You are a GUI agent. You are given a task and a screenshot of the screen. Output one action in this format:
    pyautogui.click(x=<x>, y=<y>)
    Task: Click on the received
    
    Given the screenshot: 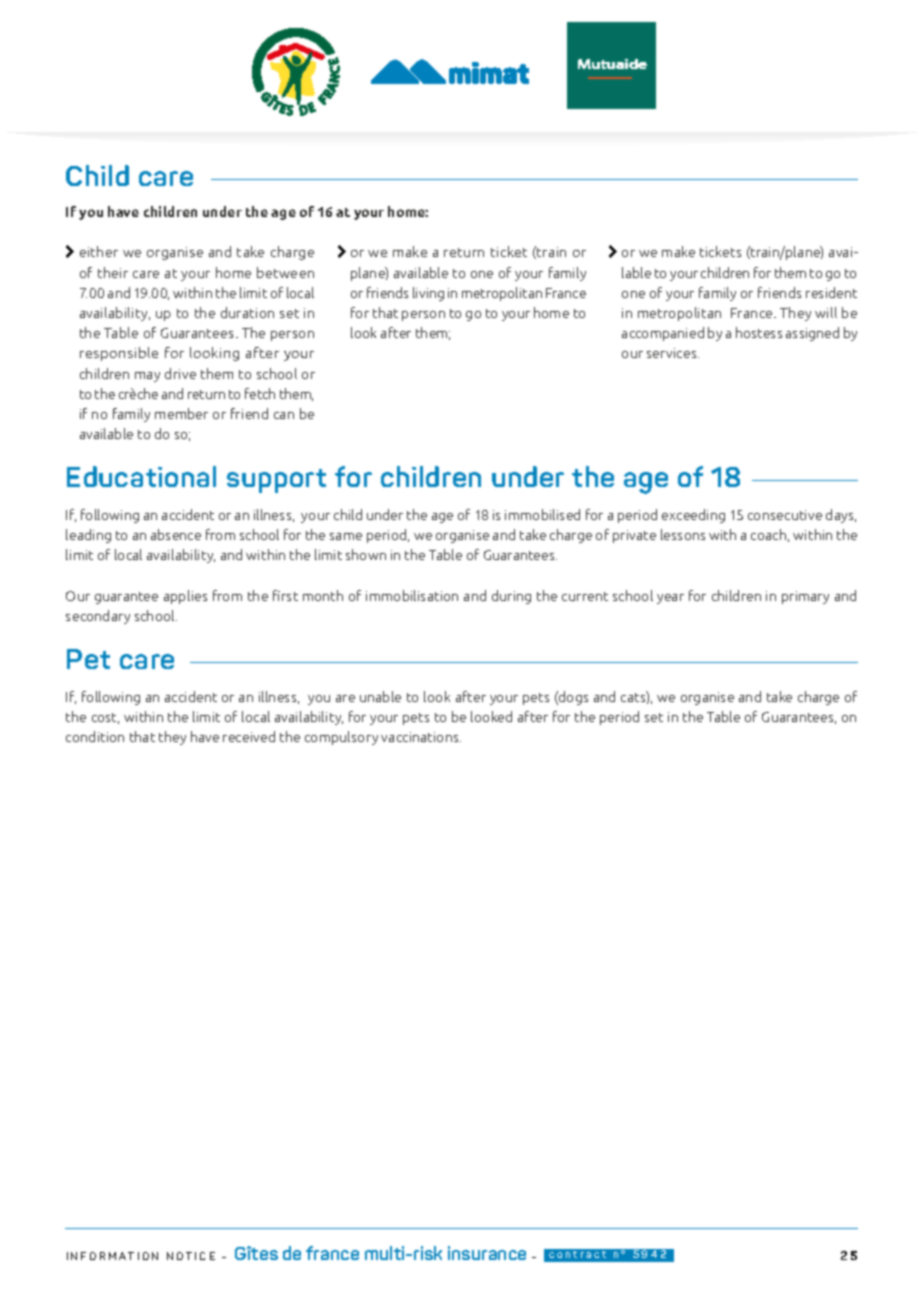 What is the action you would take?
    pyautogui.click(x=249, y=736)
